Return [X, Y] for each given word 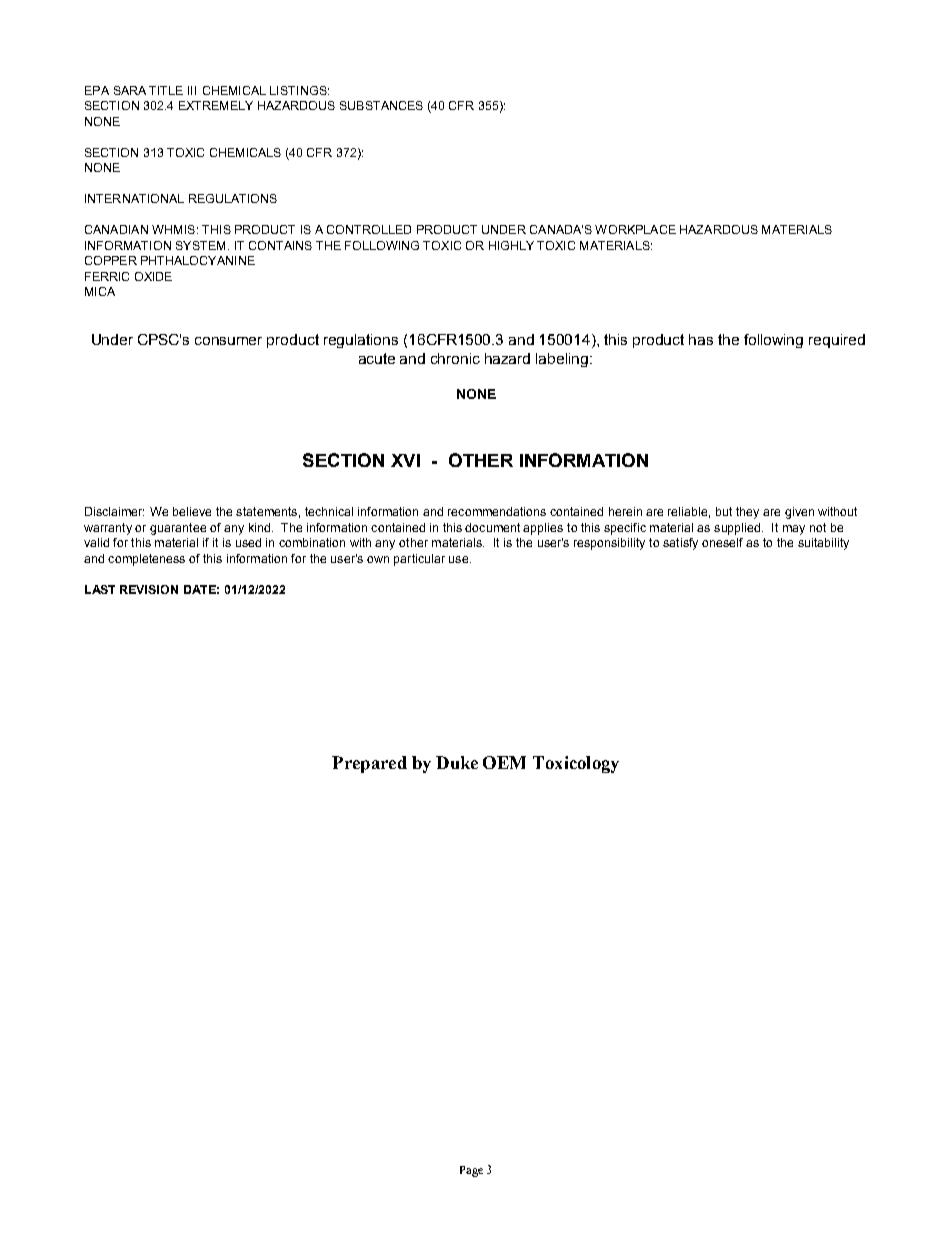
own [378, 559]
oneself [722, 542]
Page [471, 1171]
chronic [455, 358]
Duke [457, 762]
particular [419, 560]
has [701, 339]
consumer [228, 341]
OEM [504, 762]
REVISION [149, 589]
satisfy [680, 544]
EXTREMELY [216, 105]
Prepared [369, 764]
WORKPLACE [635, 229]
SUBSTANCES [381, 105]
